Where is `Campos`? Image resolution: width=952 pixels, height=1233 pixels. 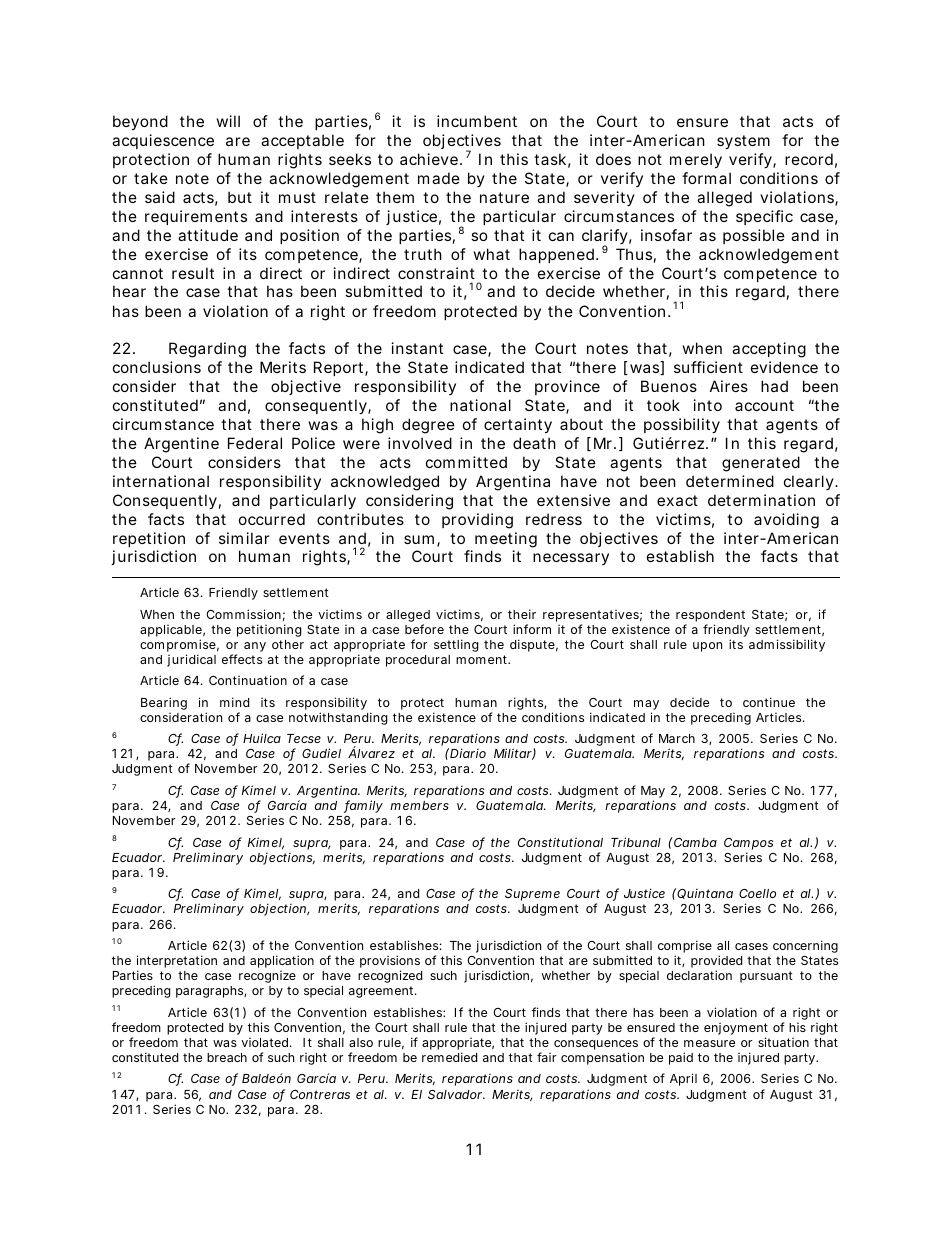
Campos is located at coordinates (749, 844).
